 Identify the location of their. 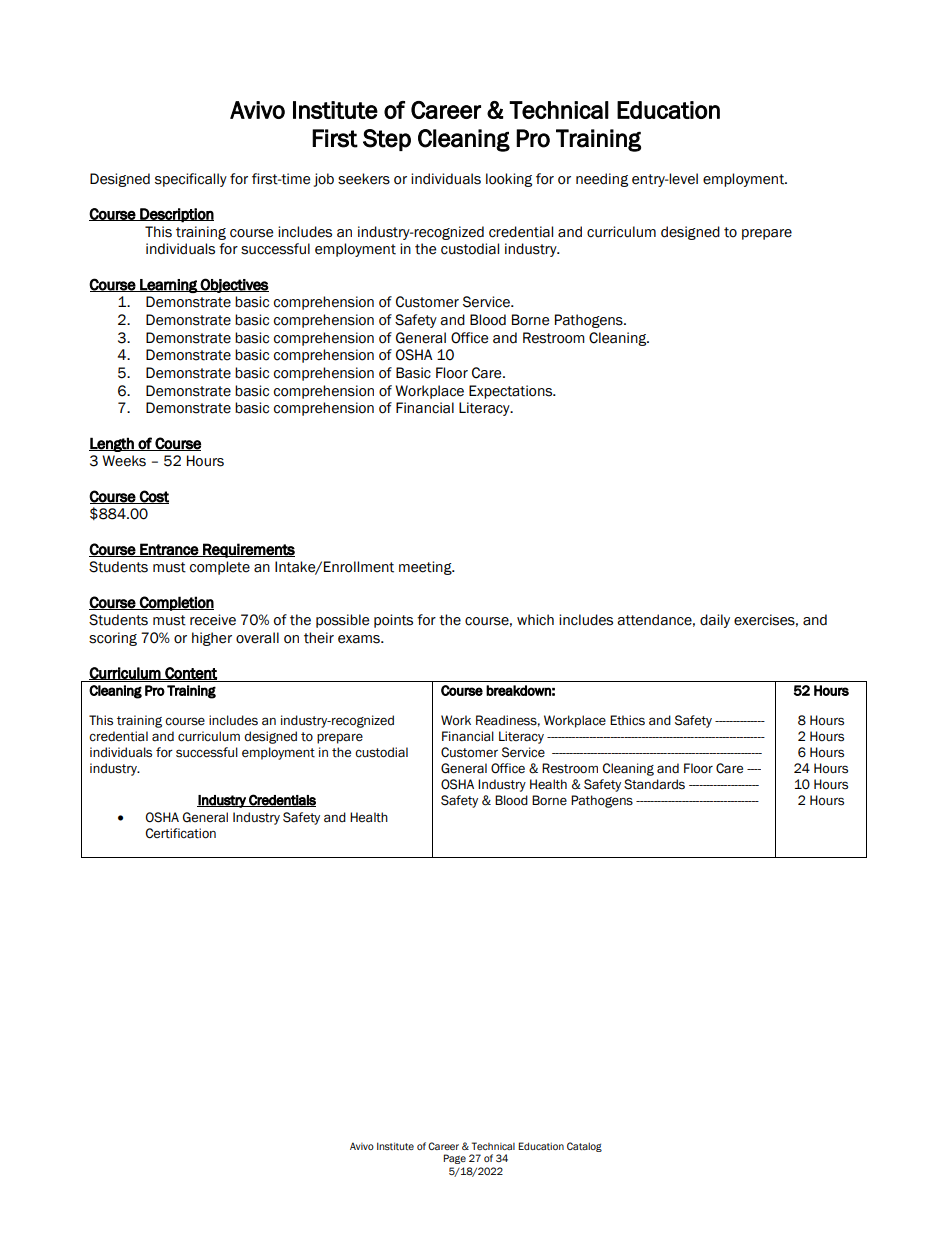
(319, 638).
